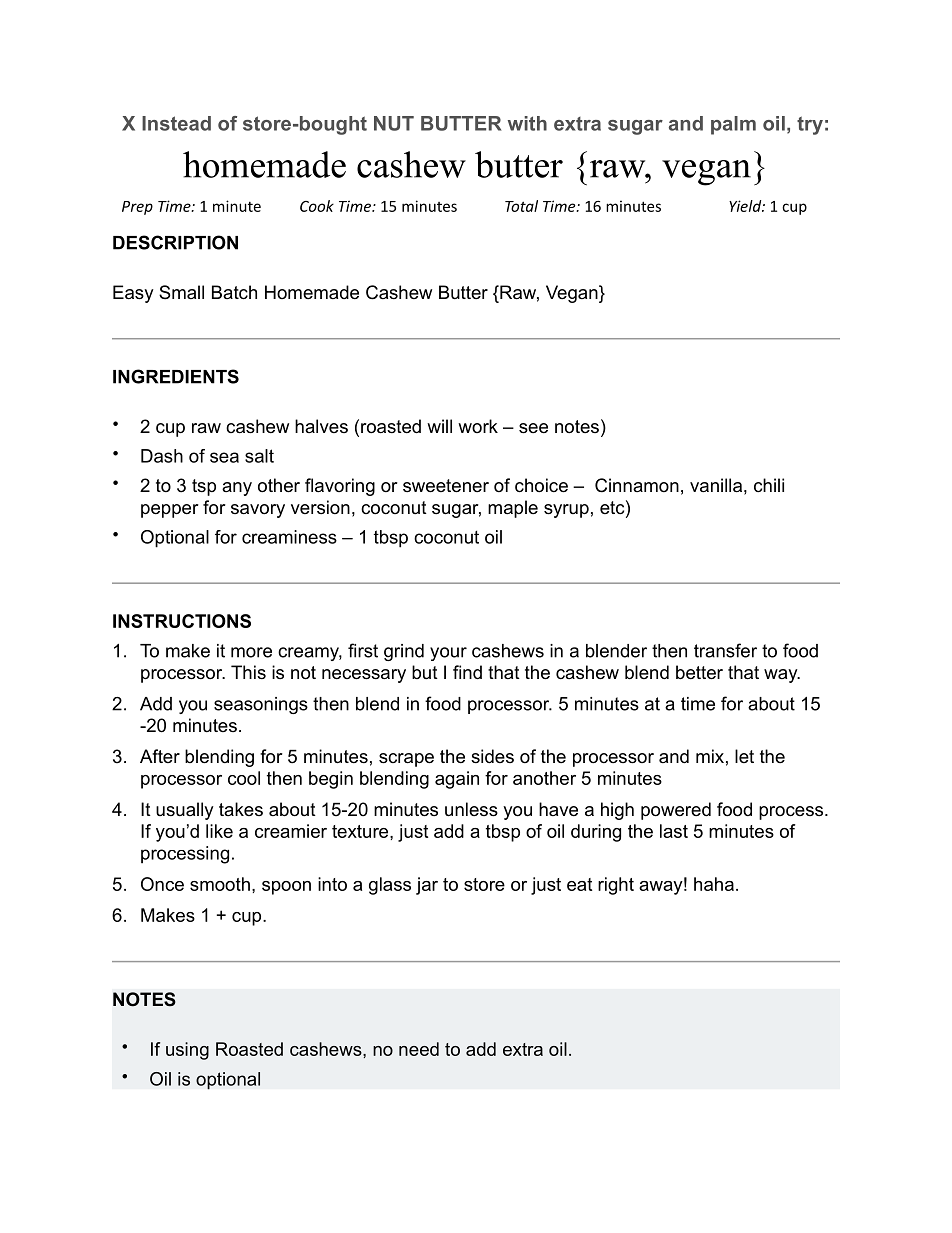  I want to click on your, so click(448, 654).
